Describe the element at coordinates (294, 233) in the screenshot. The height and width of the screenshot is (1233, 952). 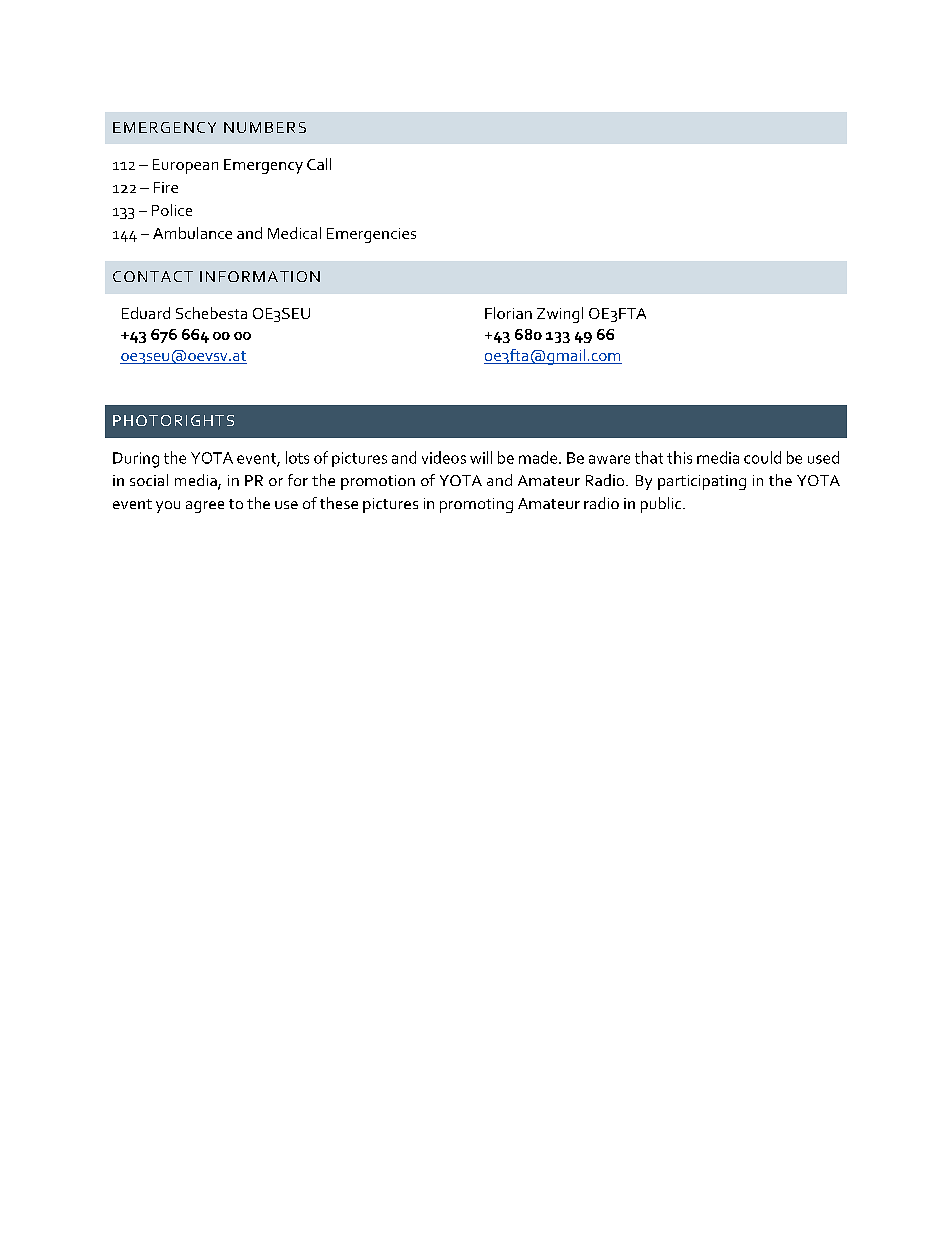
I see `Medical` at that location.
